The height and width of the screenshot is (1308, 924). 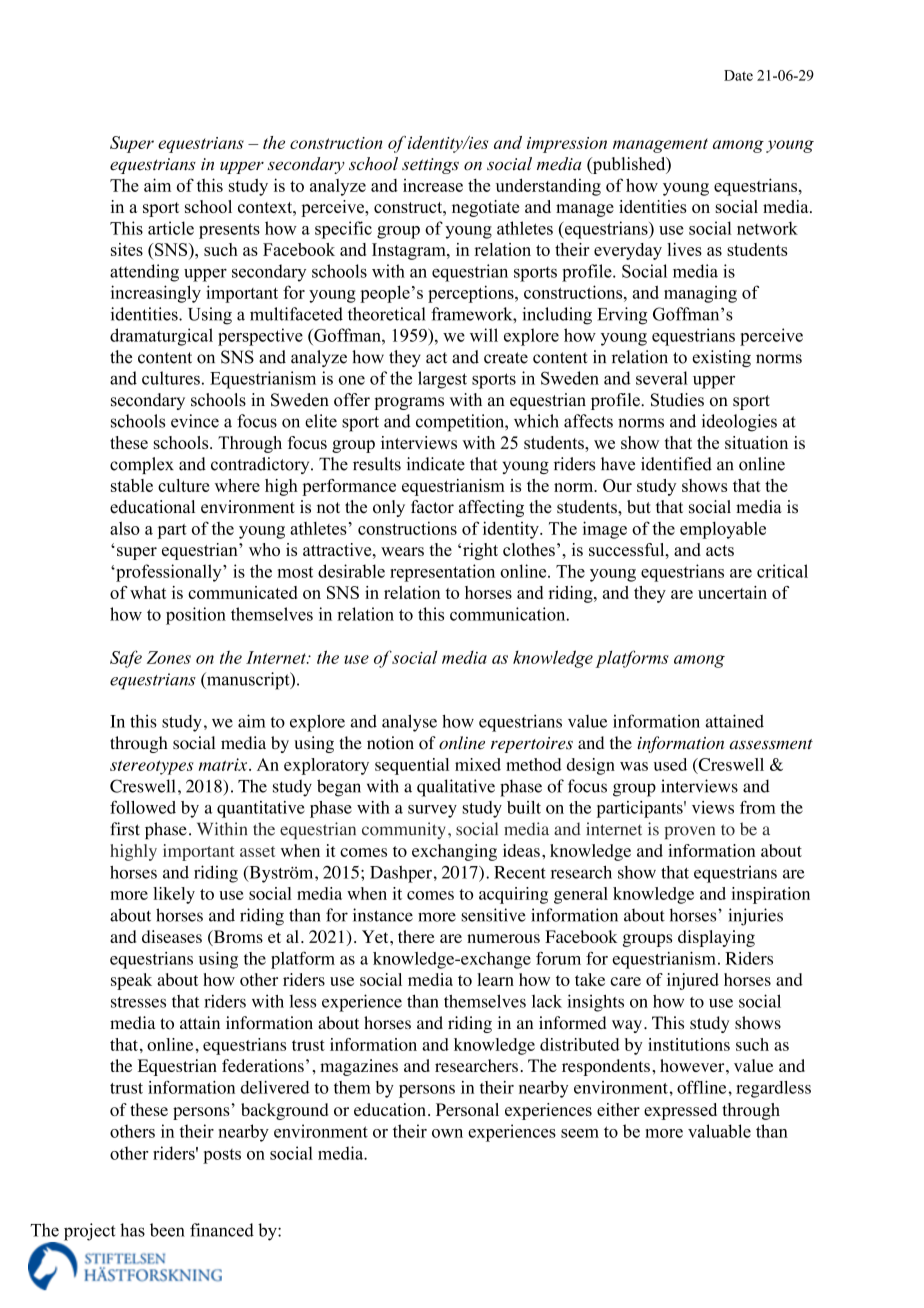 What do you see at coordinates (172, 936) in the screenshot?
I see `diseases` at bounding box center [172, 936].
